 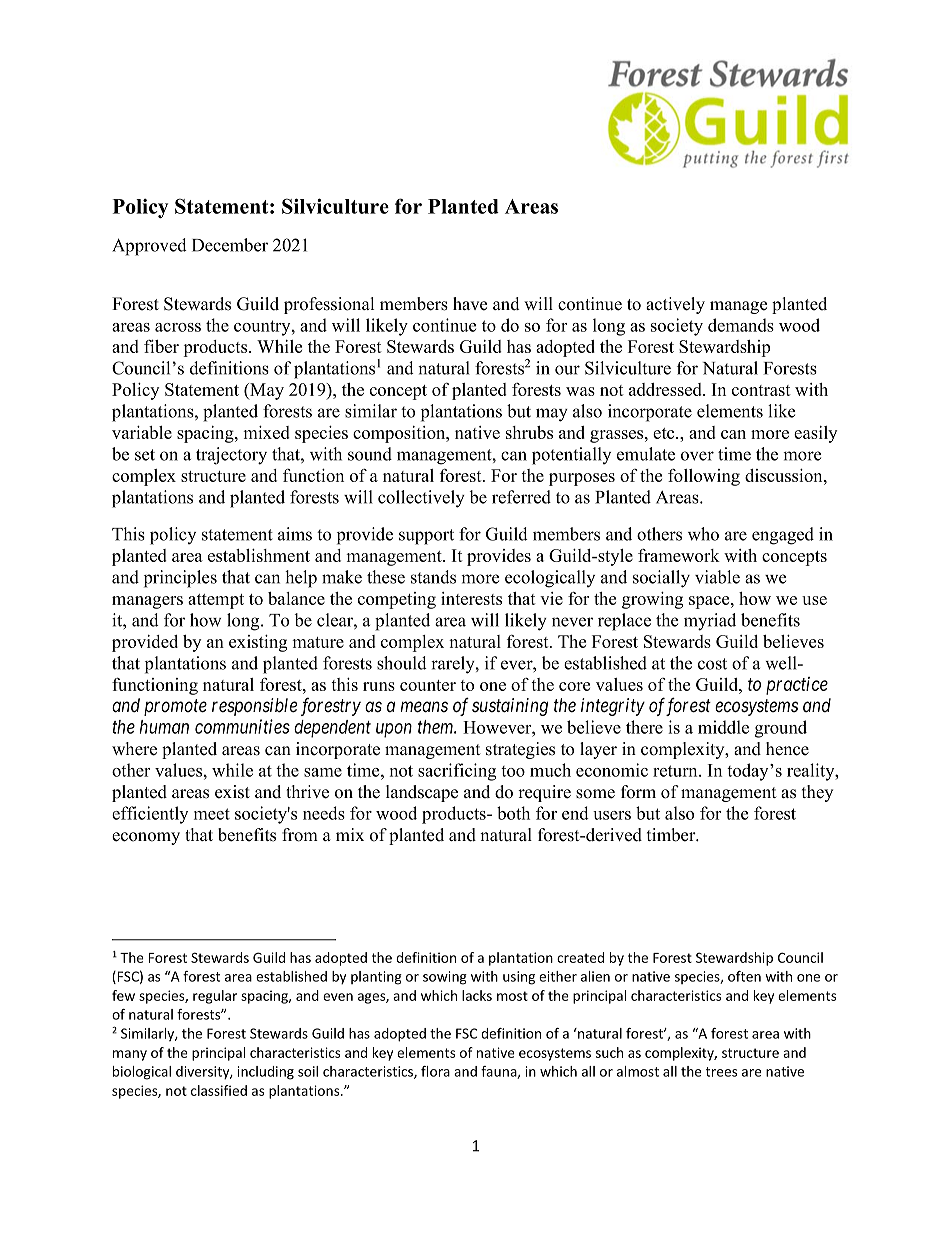 What do you see at coordinates (231, 456) in the screenshot?
I see `trajectory` at bounding box center [231, 456].
